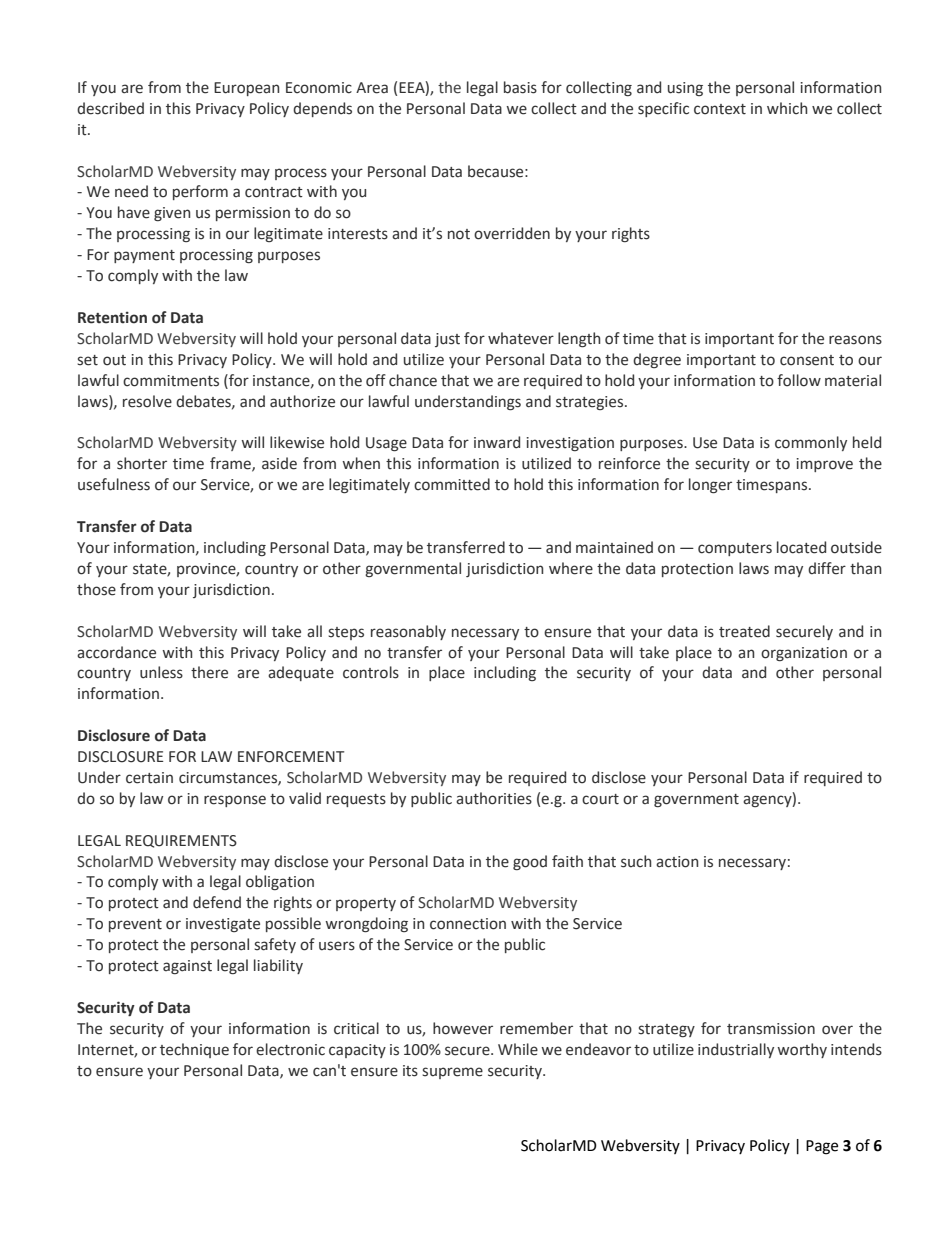  What do you see at coordinates (142, 463) in the page?
I see `shorter` at bounding box center [142, 463].
